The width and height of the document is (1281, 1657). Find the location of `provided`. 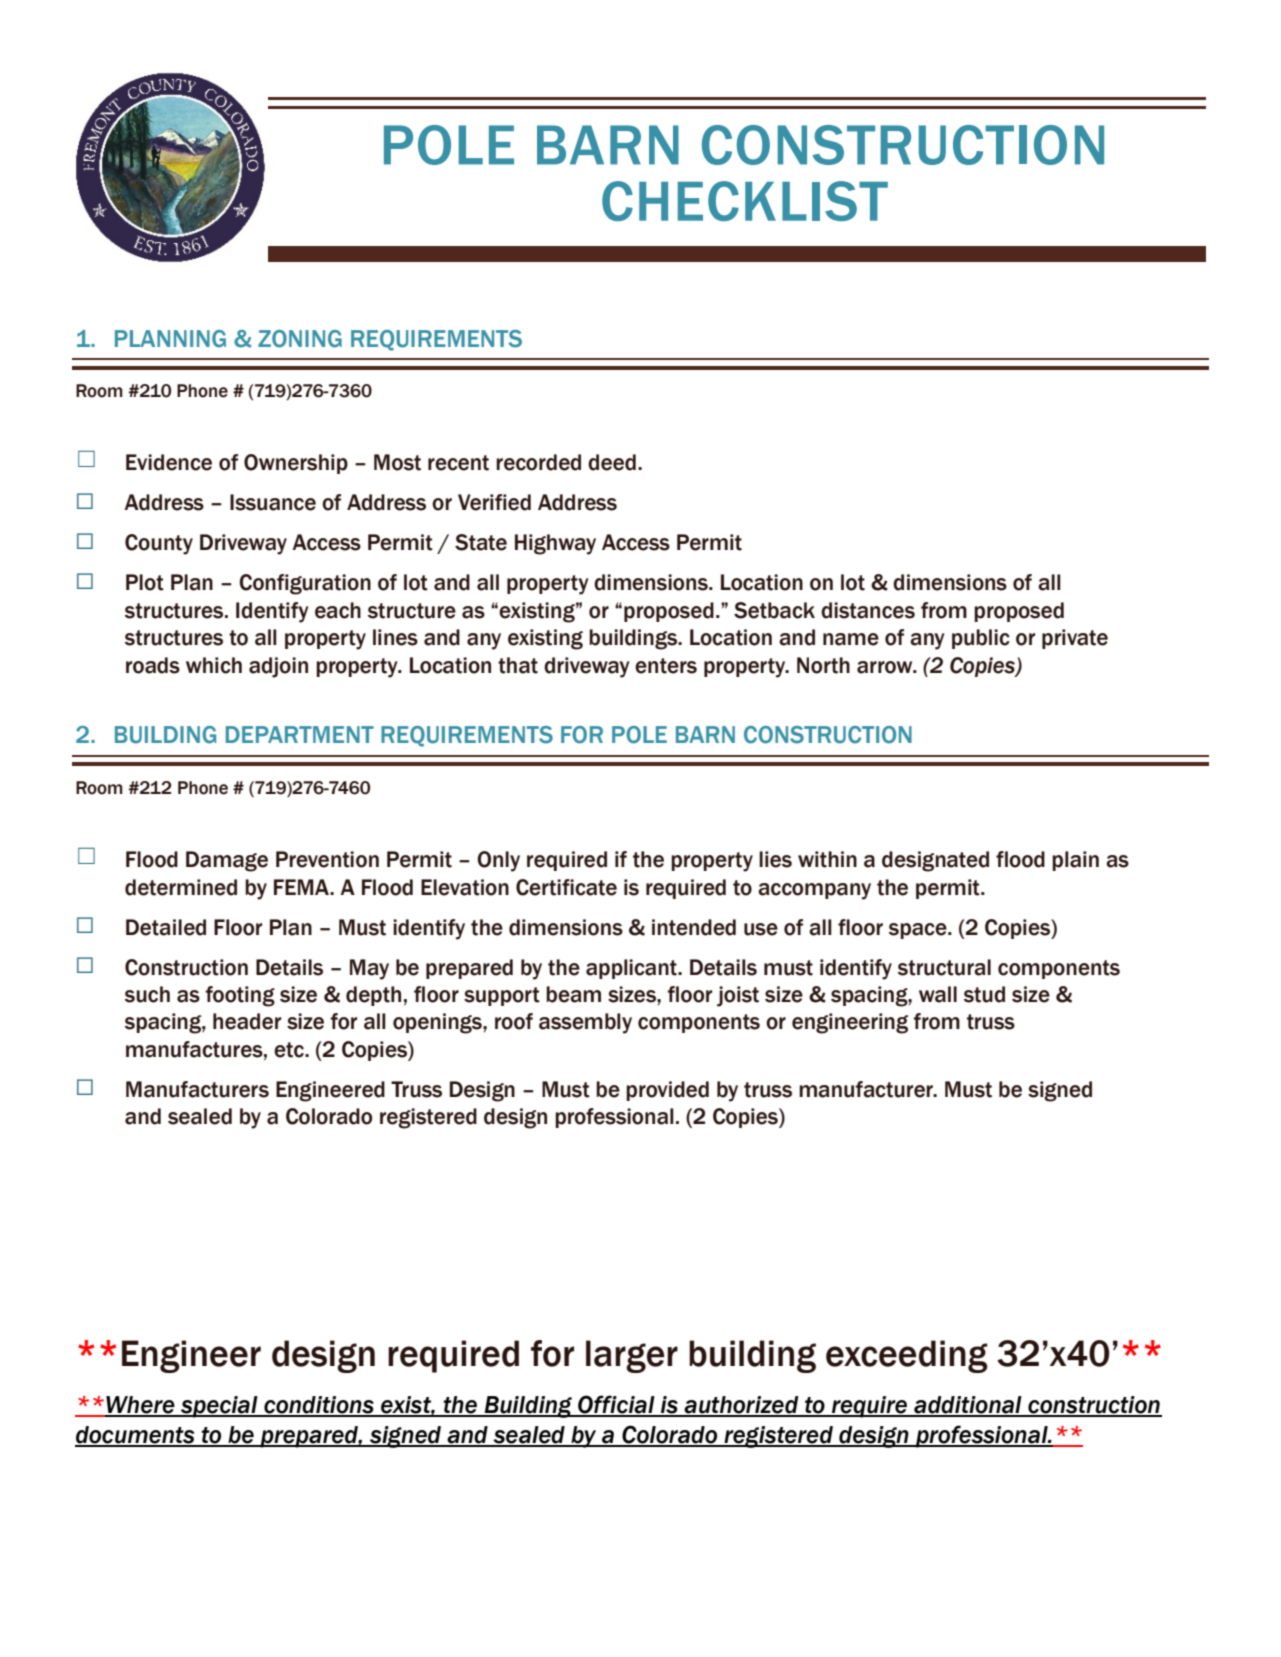

provided is located at coordinates (667, 1091).
